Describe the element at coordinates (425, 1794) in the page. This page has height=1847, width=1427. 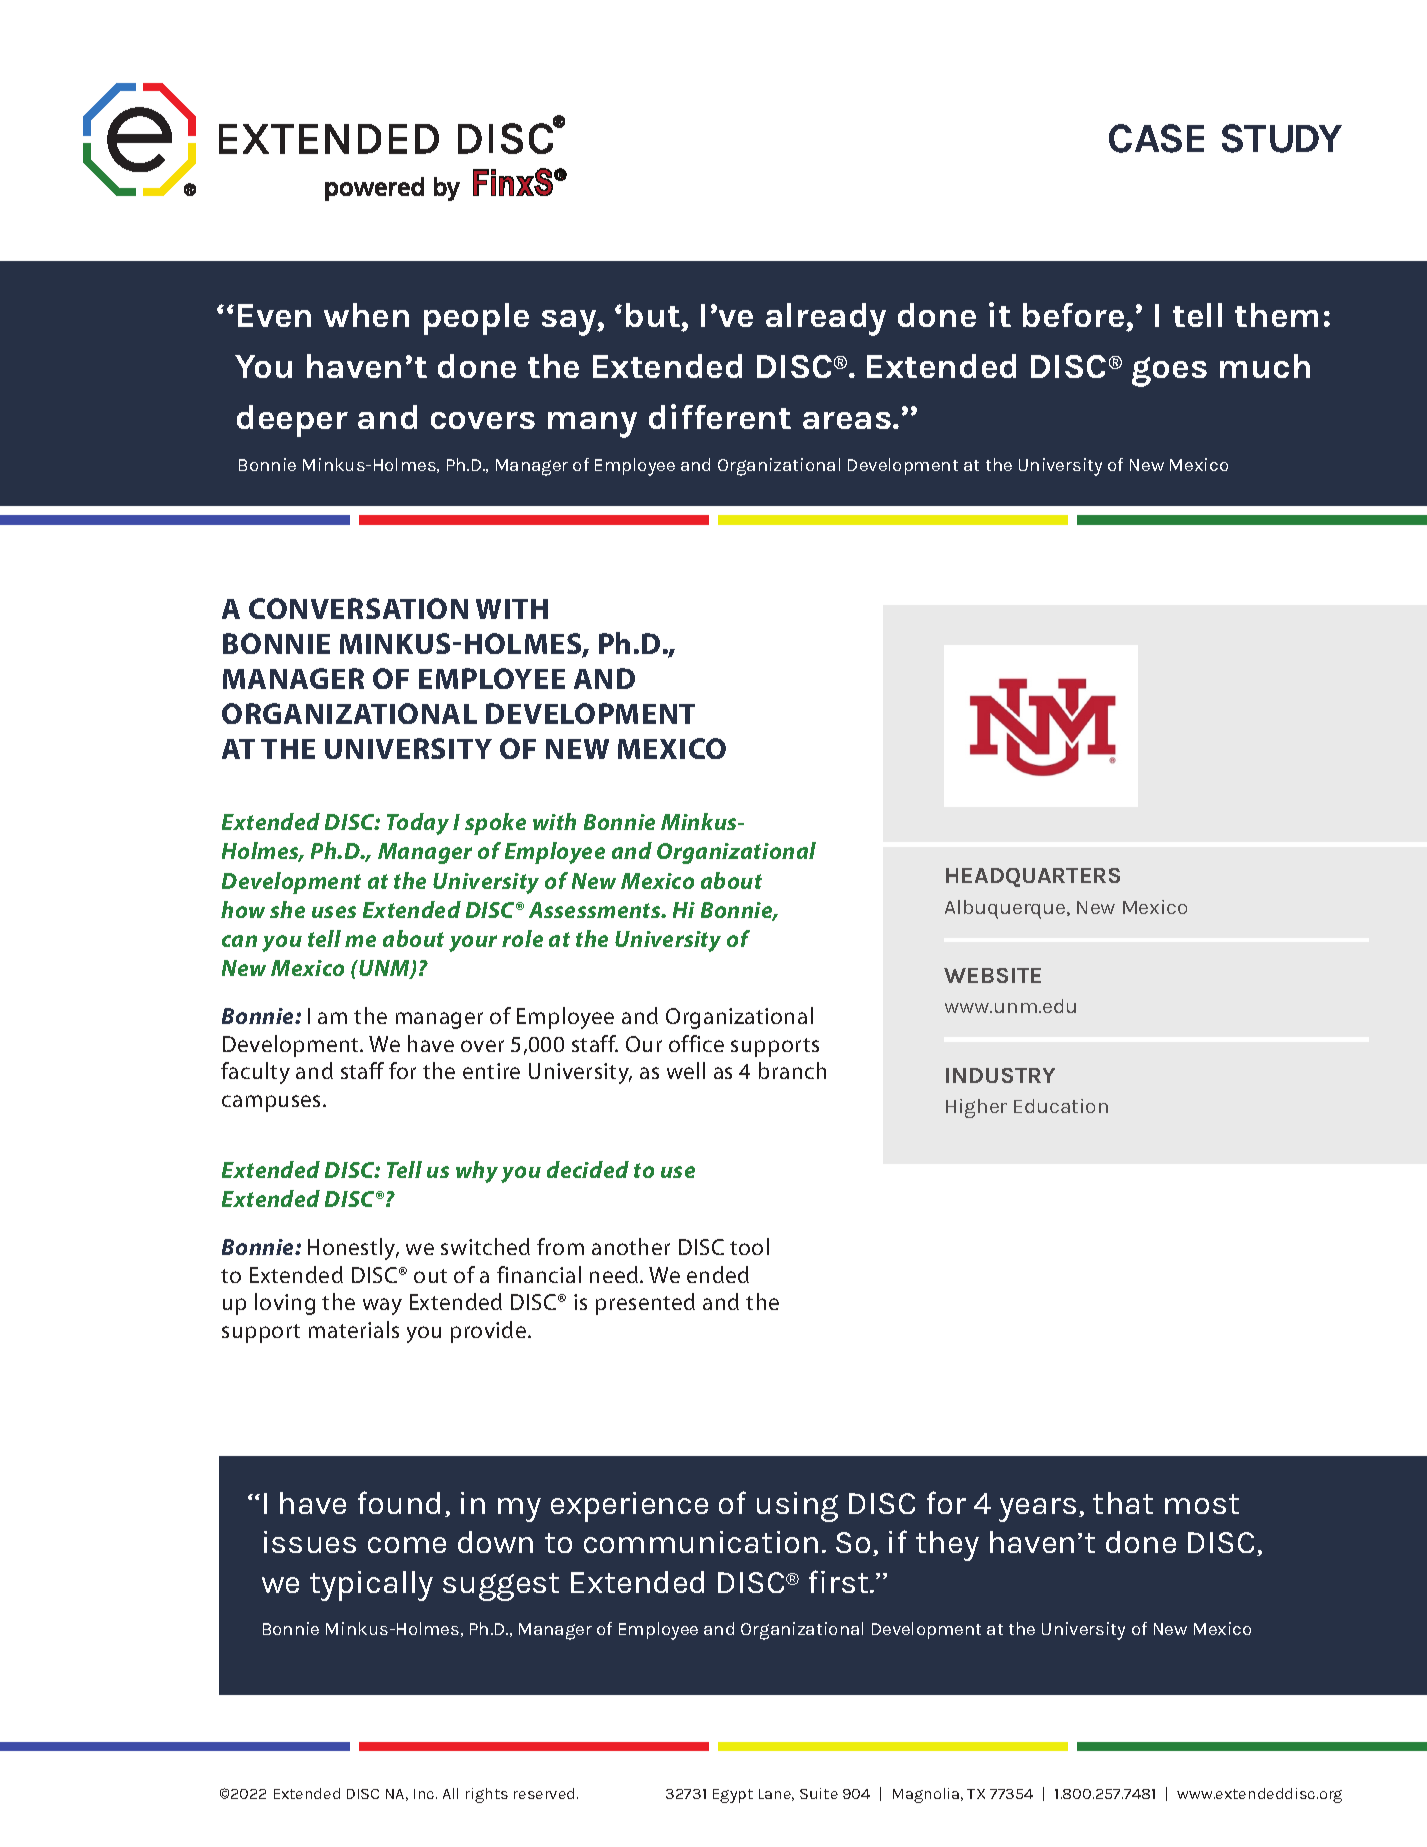
I see `Inc` at that location.
